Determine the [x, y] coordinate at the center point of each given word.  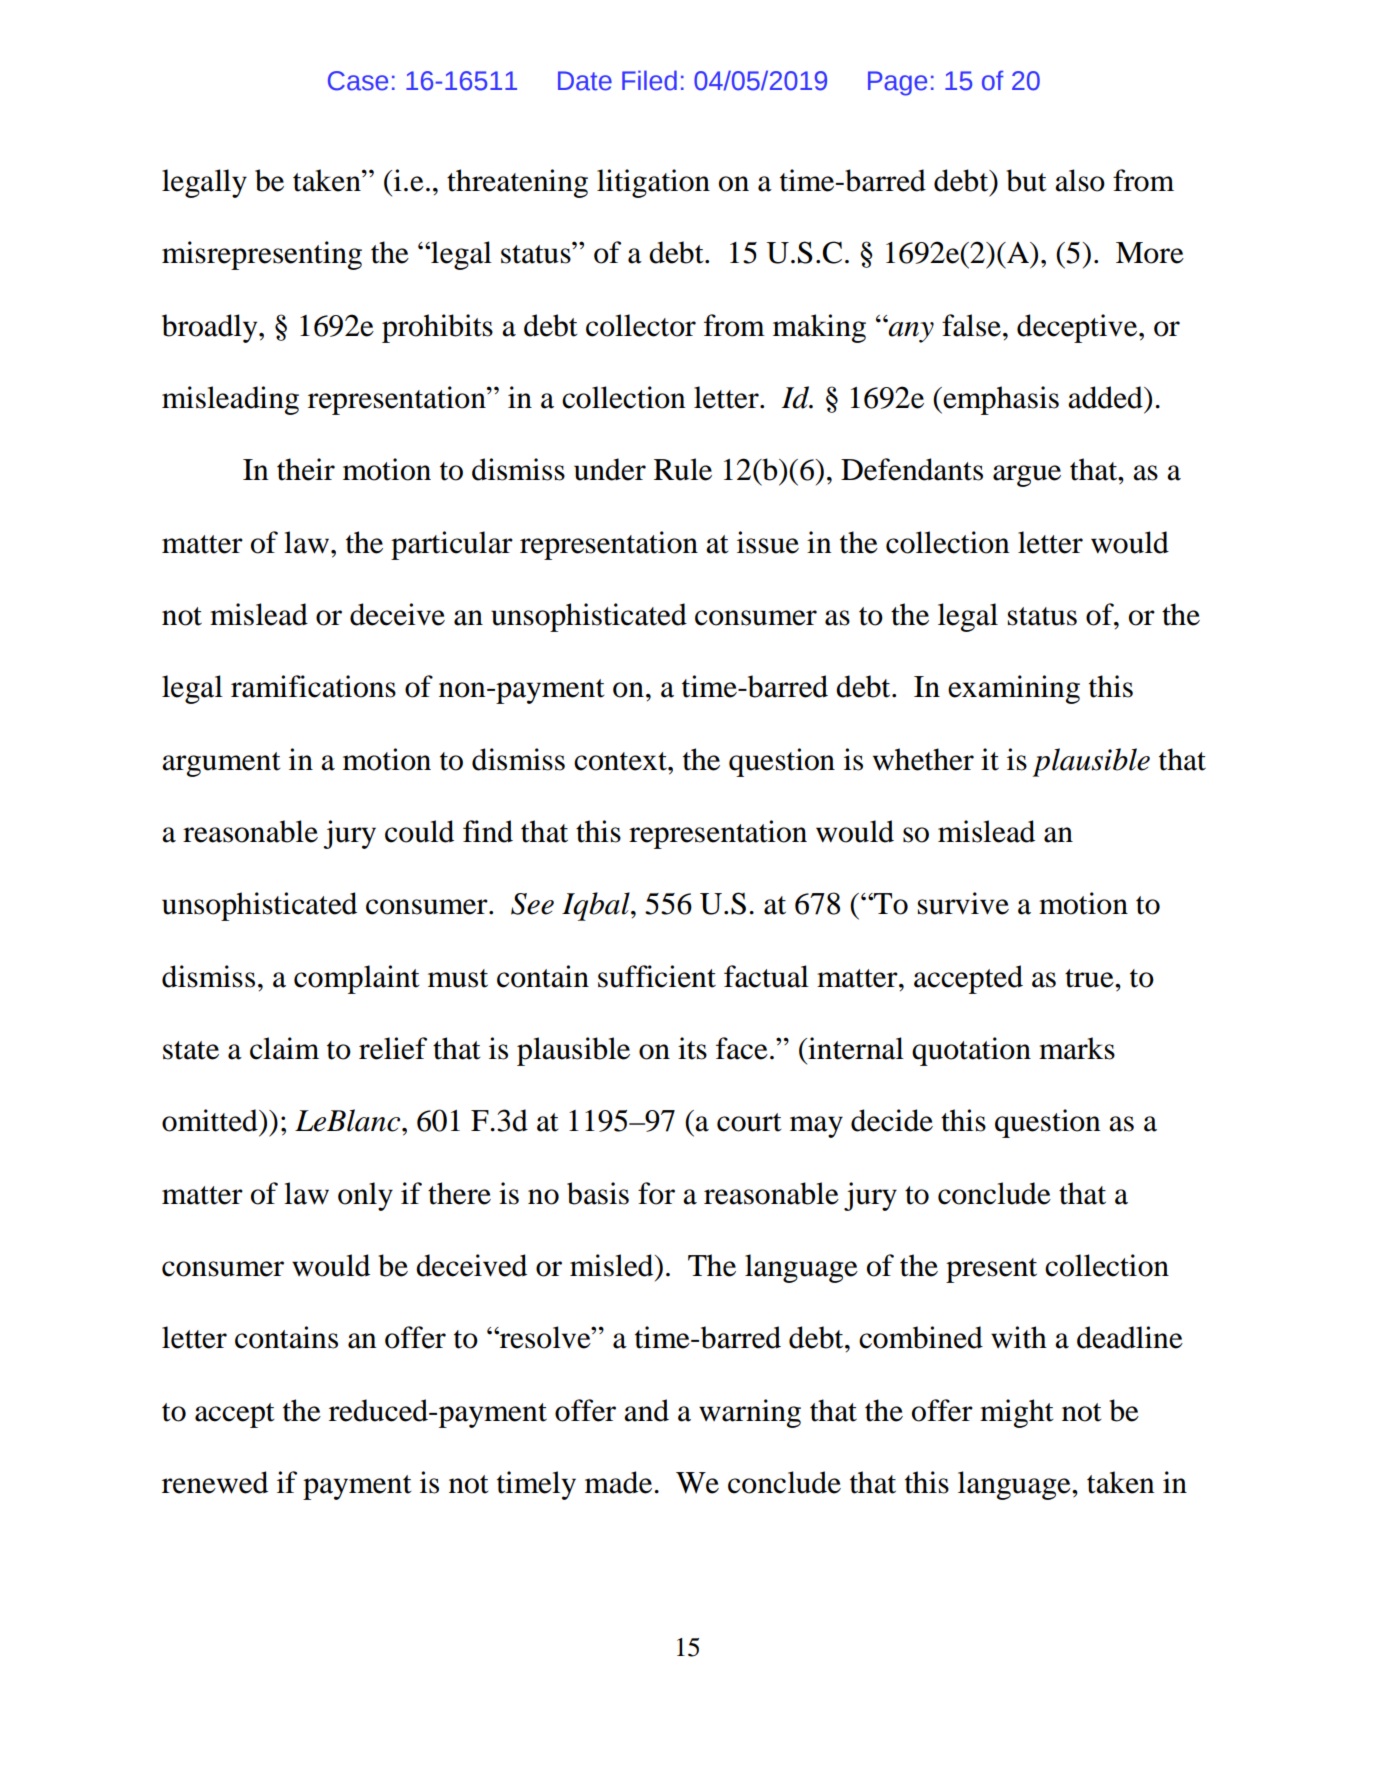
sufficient [657, 976]
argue [1027, 476]
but [1026, 180]
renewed [215, 1482]
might [1017, 1413]
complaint [357, 979]
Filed [649, 80]
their [306, 469]
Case [358, 81]
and [646, 1410]
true [1090, 978]
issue [768, 542]
